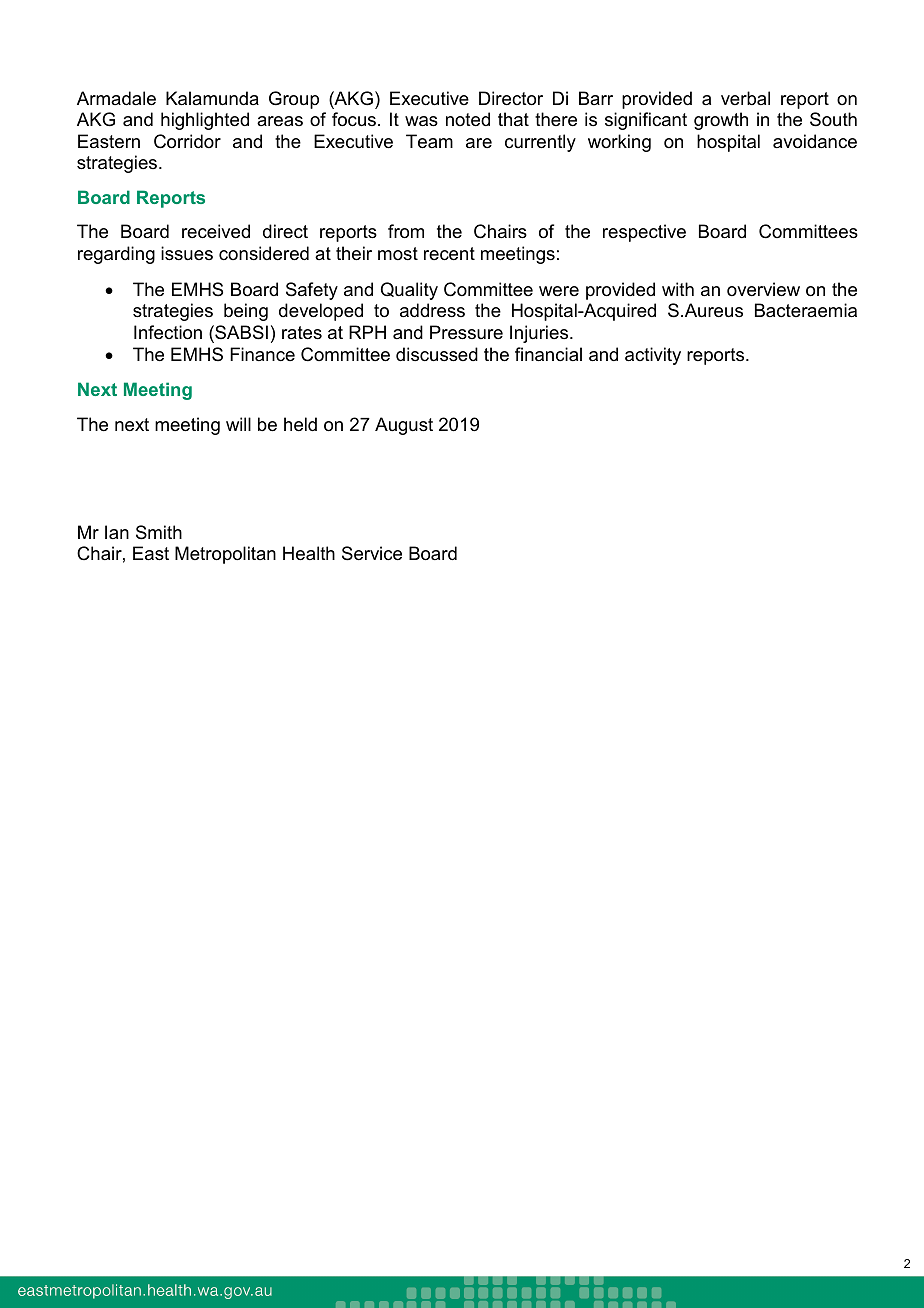 This screenshot has height=1308, width=924. I want to click on will, so click(238, 424).
